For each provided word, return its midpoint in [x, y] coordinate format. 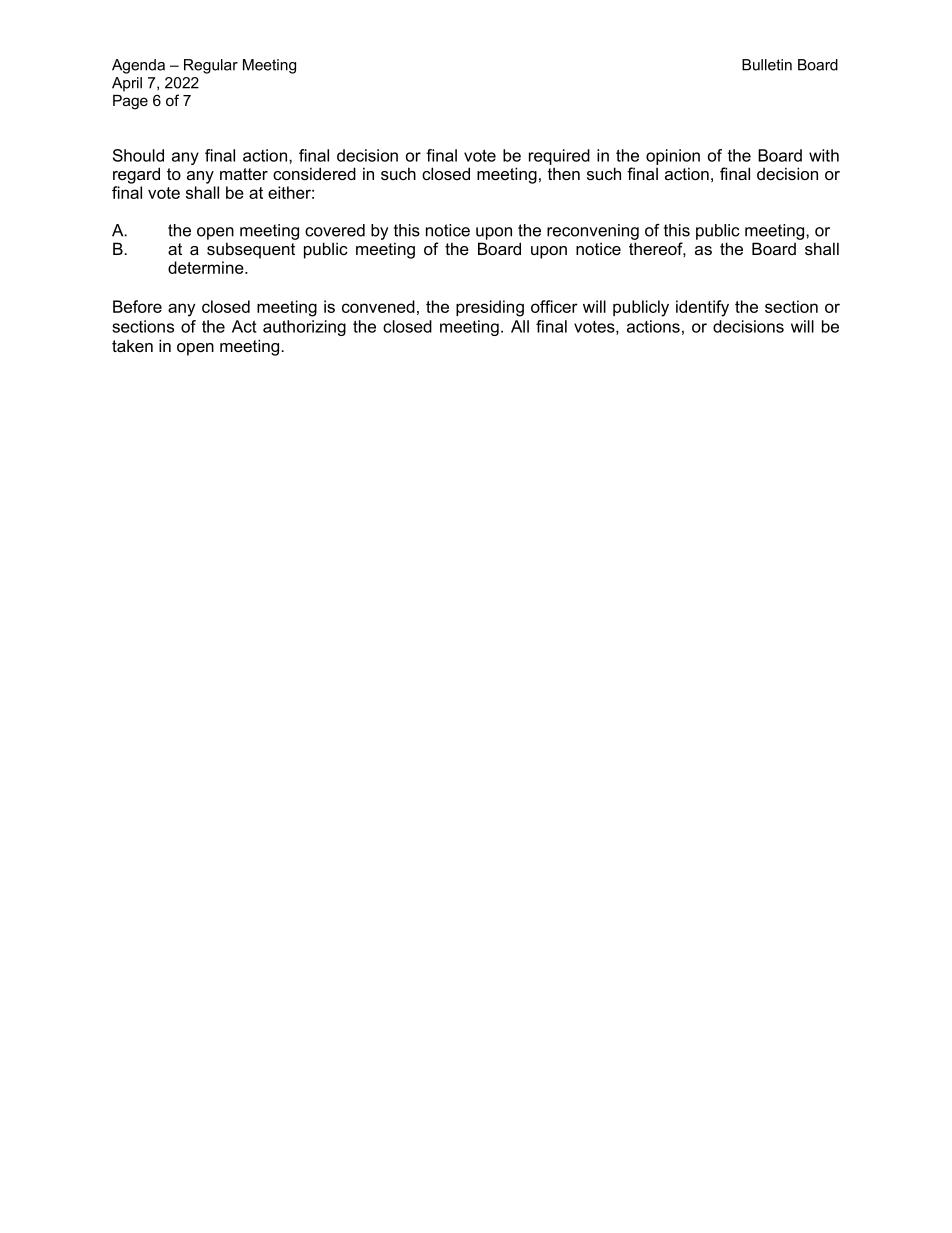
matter [244, 174]
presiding [490, 308]
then [564, 173]
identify [702, 308]
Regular [211, 66]
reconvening [593, 232]
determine [207, 267]
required [559, 157]
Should [138, 155]
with [824, 155]
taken [132, 345]
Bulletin [767, 65]
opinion [673, 157]
